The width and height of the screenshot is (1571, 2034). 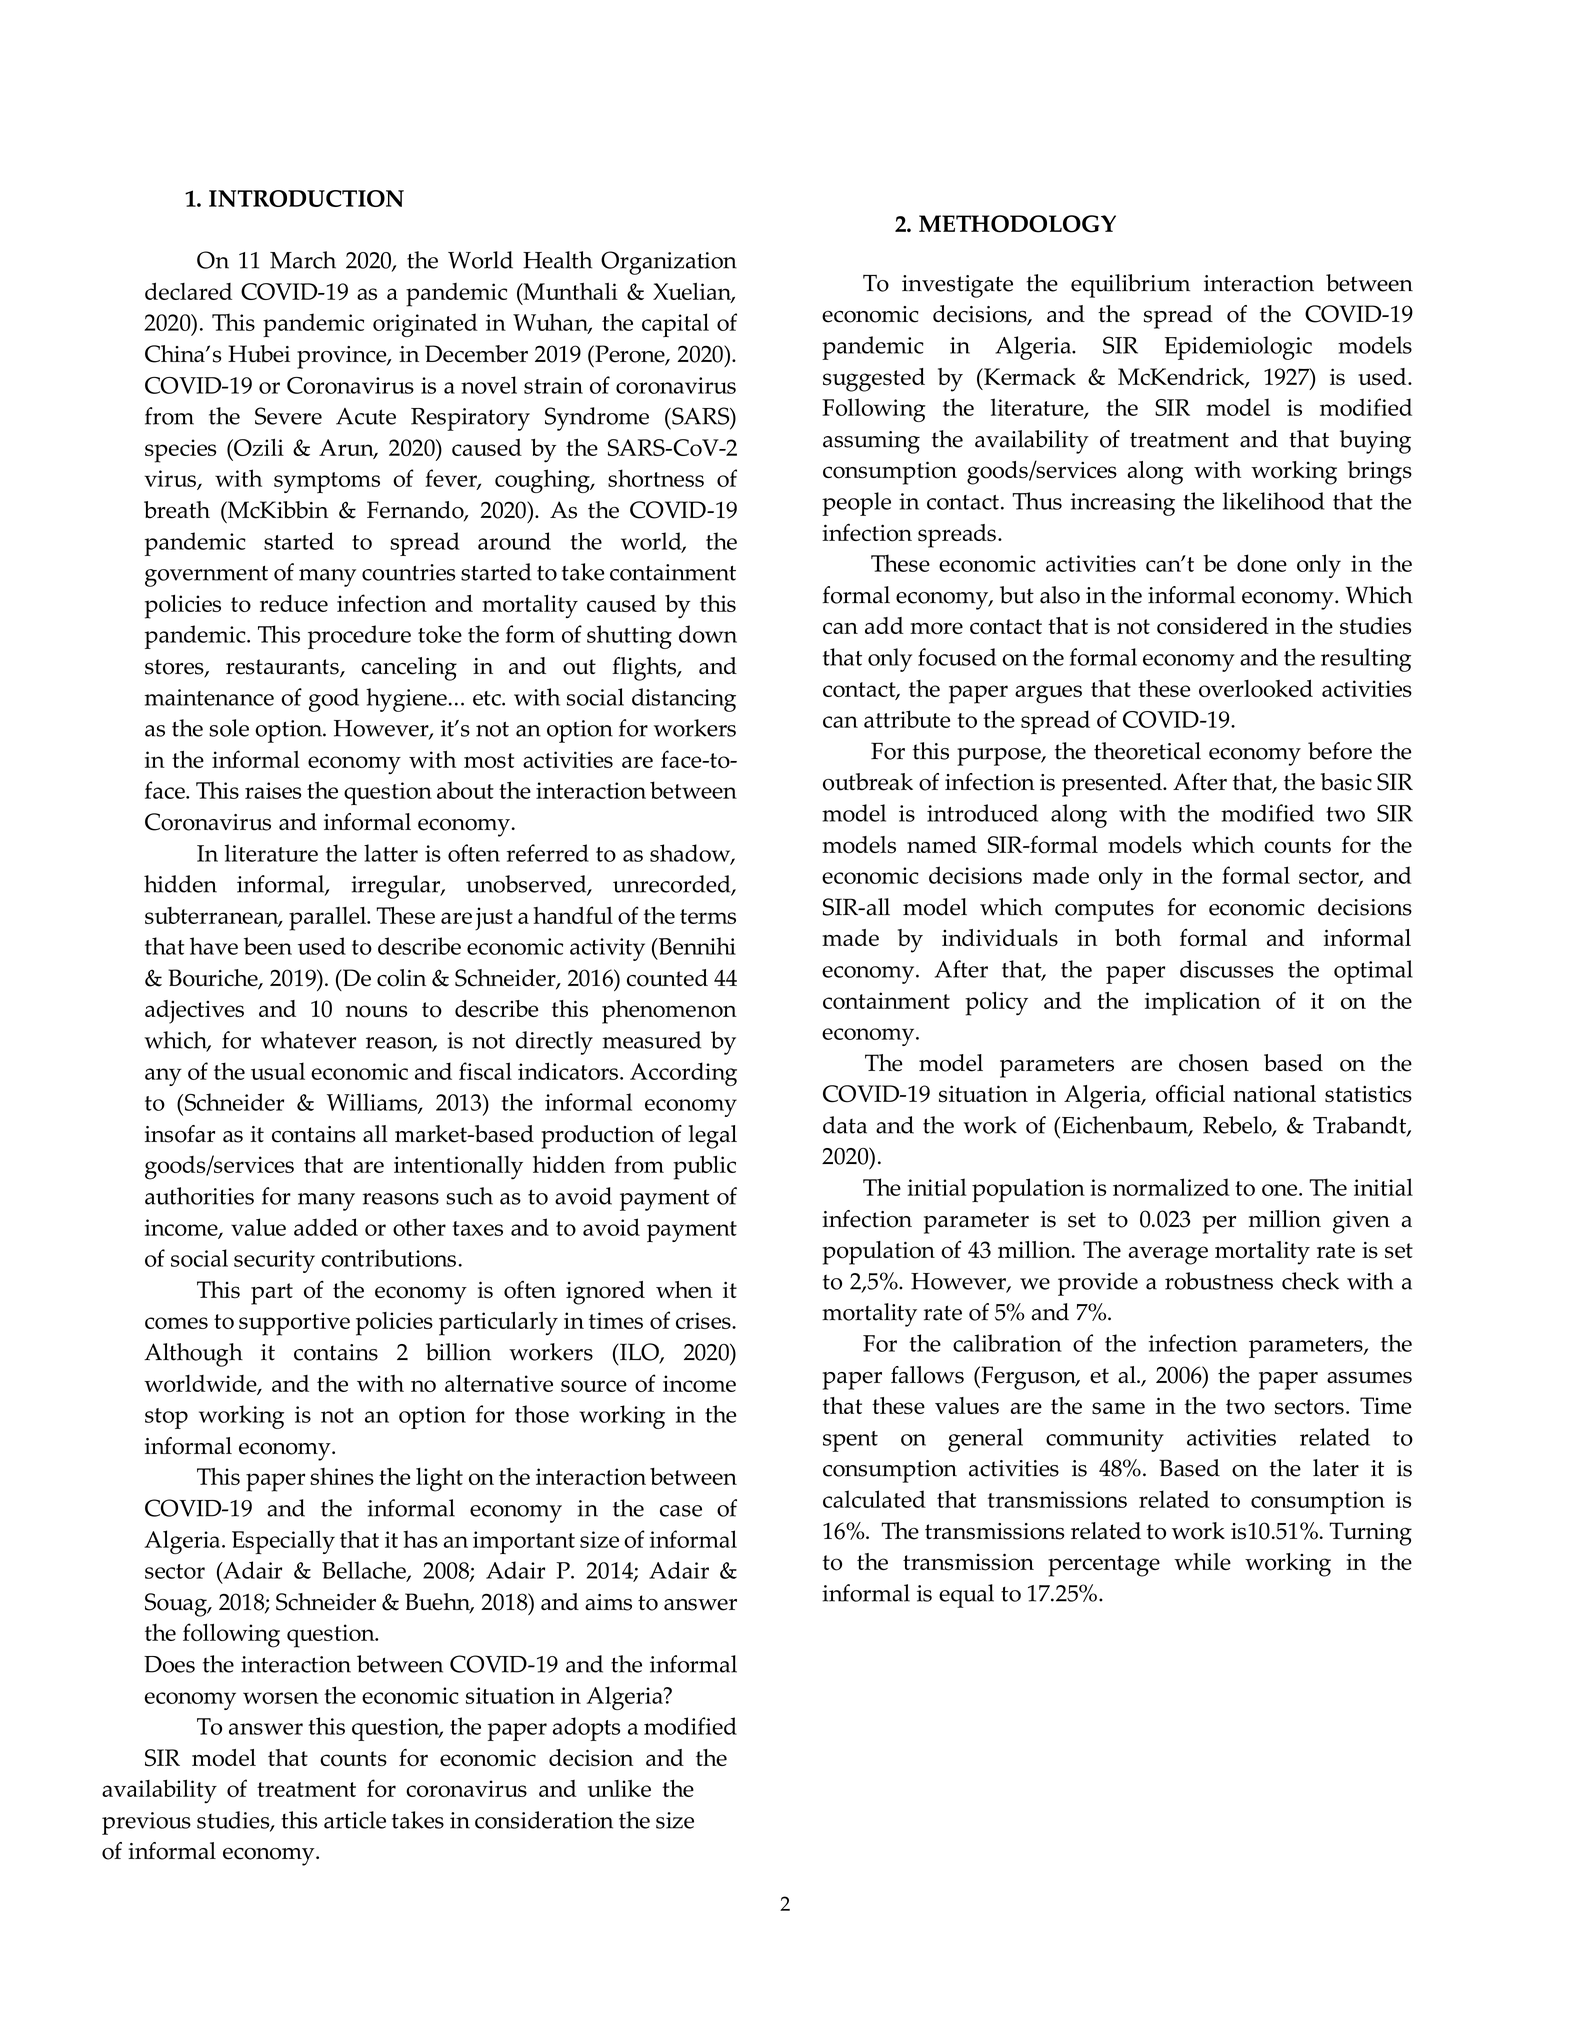 I want to click on March, so click(x=303, y=260).
